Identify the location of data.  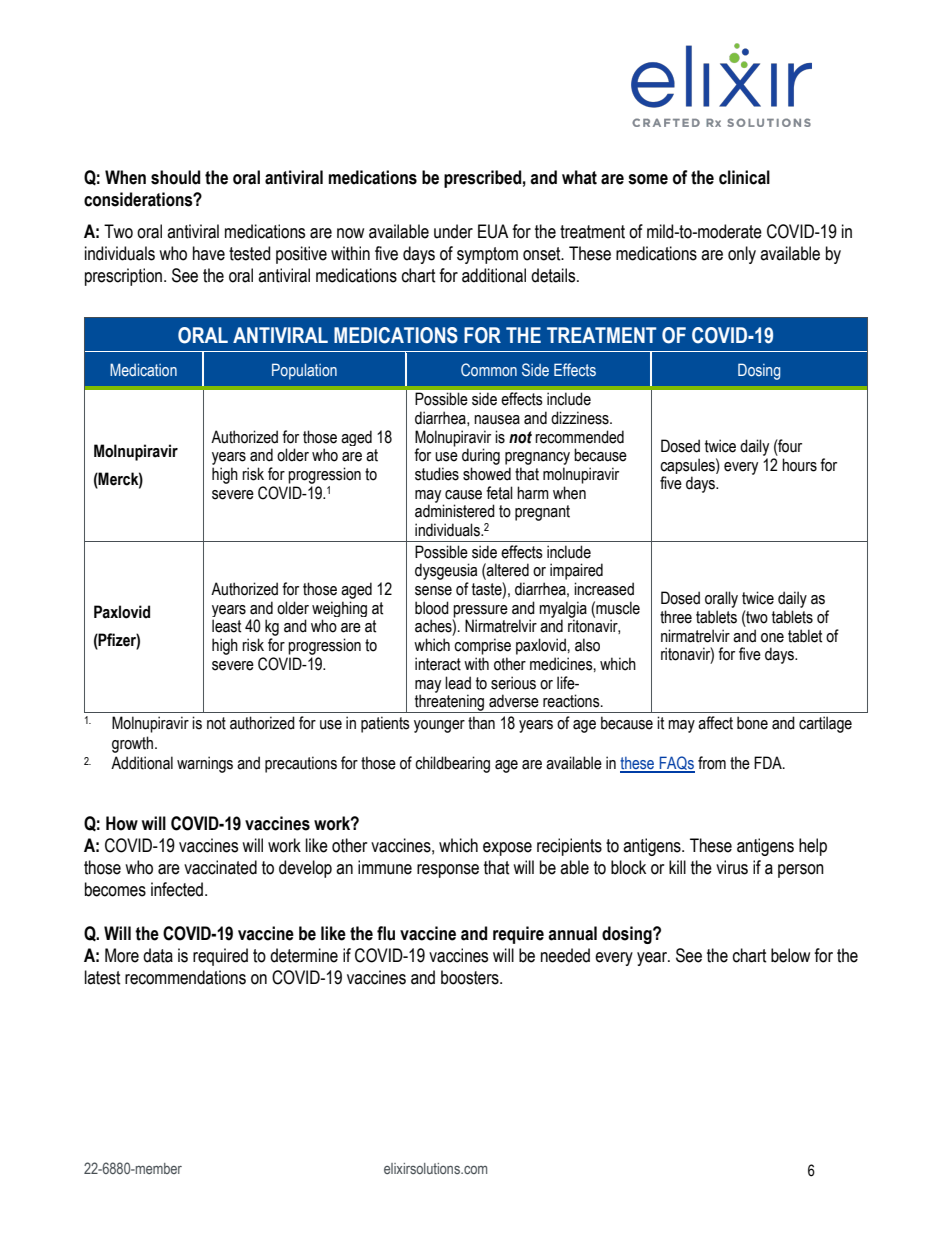
(158, 955).
